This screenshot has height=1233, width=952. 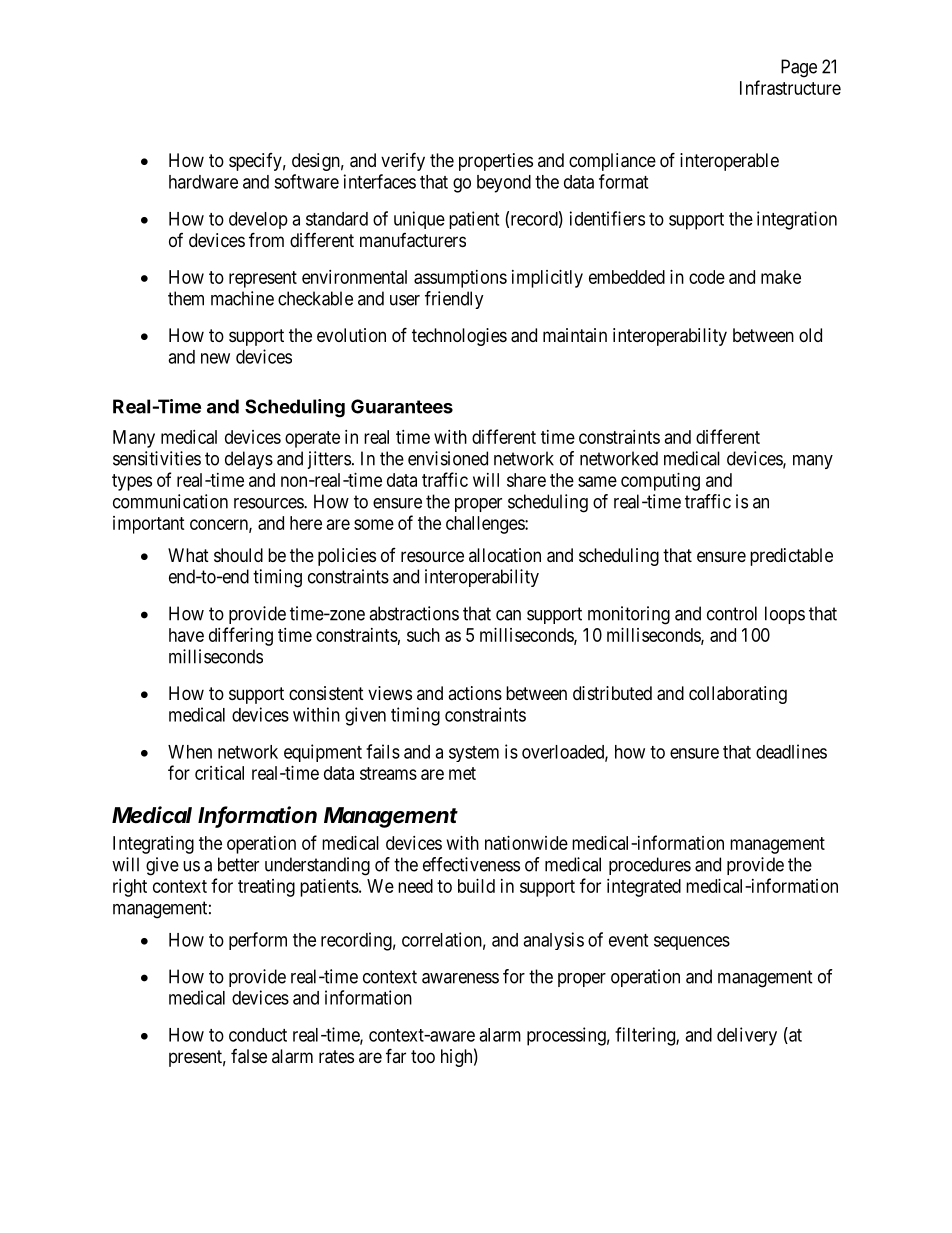 What do you see at coordinates (747, 1036) in the screenshot?
I see `delivery` at bounding box center [747, 1036].
